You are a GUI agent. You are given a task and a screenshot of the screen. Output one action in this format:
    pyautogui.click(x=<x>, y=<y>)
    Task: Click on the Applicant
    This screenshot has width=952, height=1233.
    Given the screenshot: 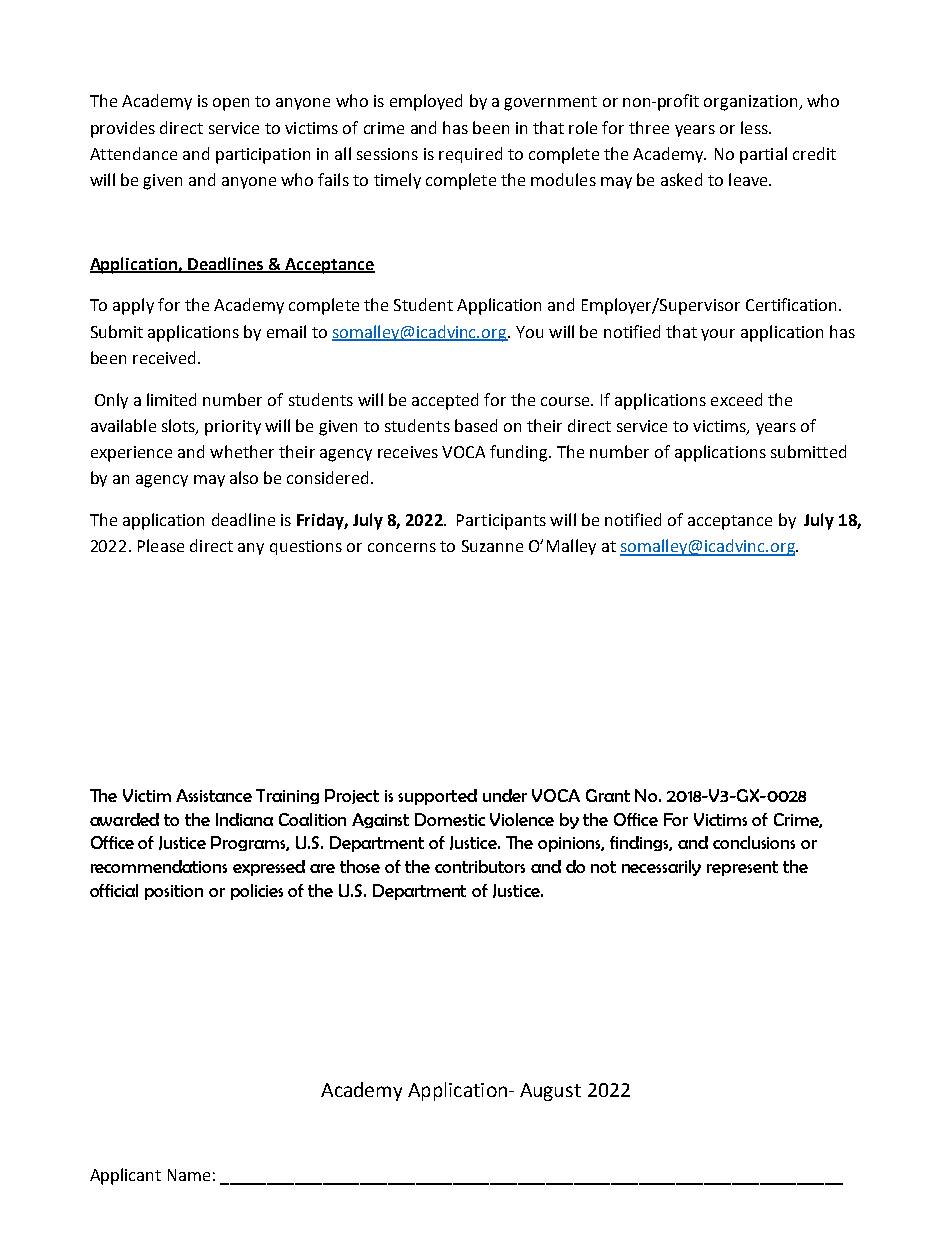 What is the action you would take?
    pyautogui.click(x=125, y=1176)
